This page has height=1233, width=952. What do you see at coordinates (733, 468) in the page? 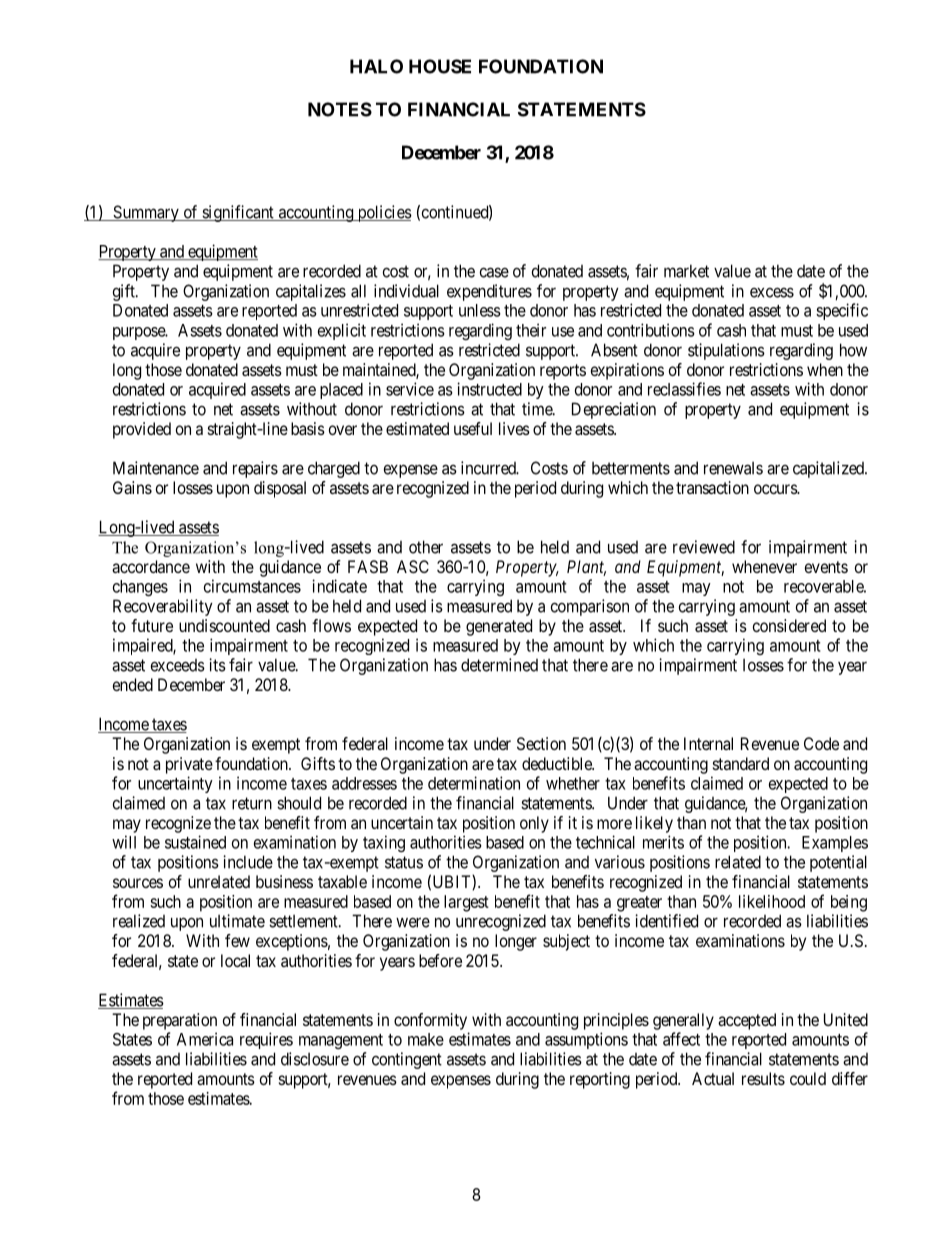
I see `renewals` at bounding box center [733, 468].
